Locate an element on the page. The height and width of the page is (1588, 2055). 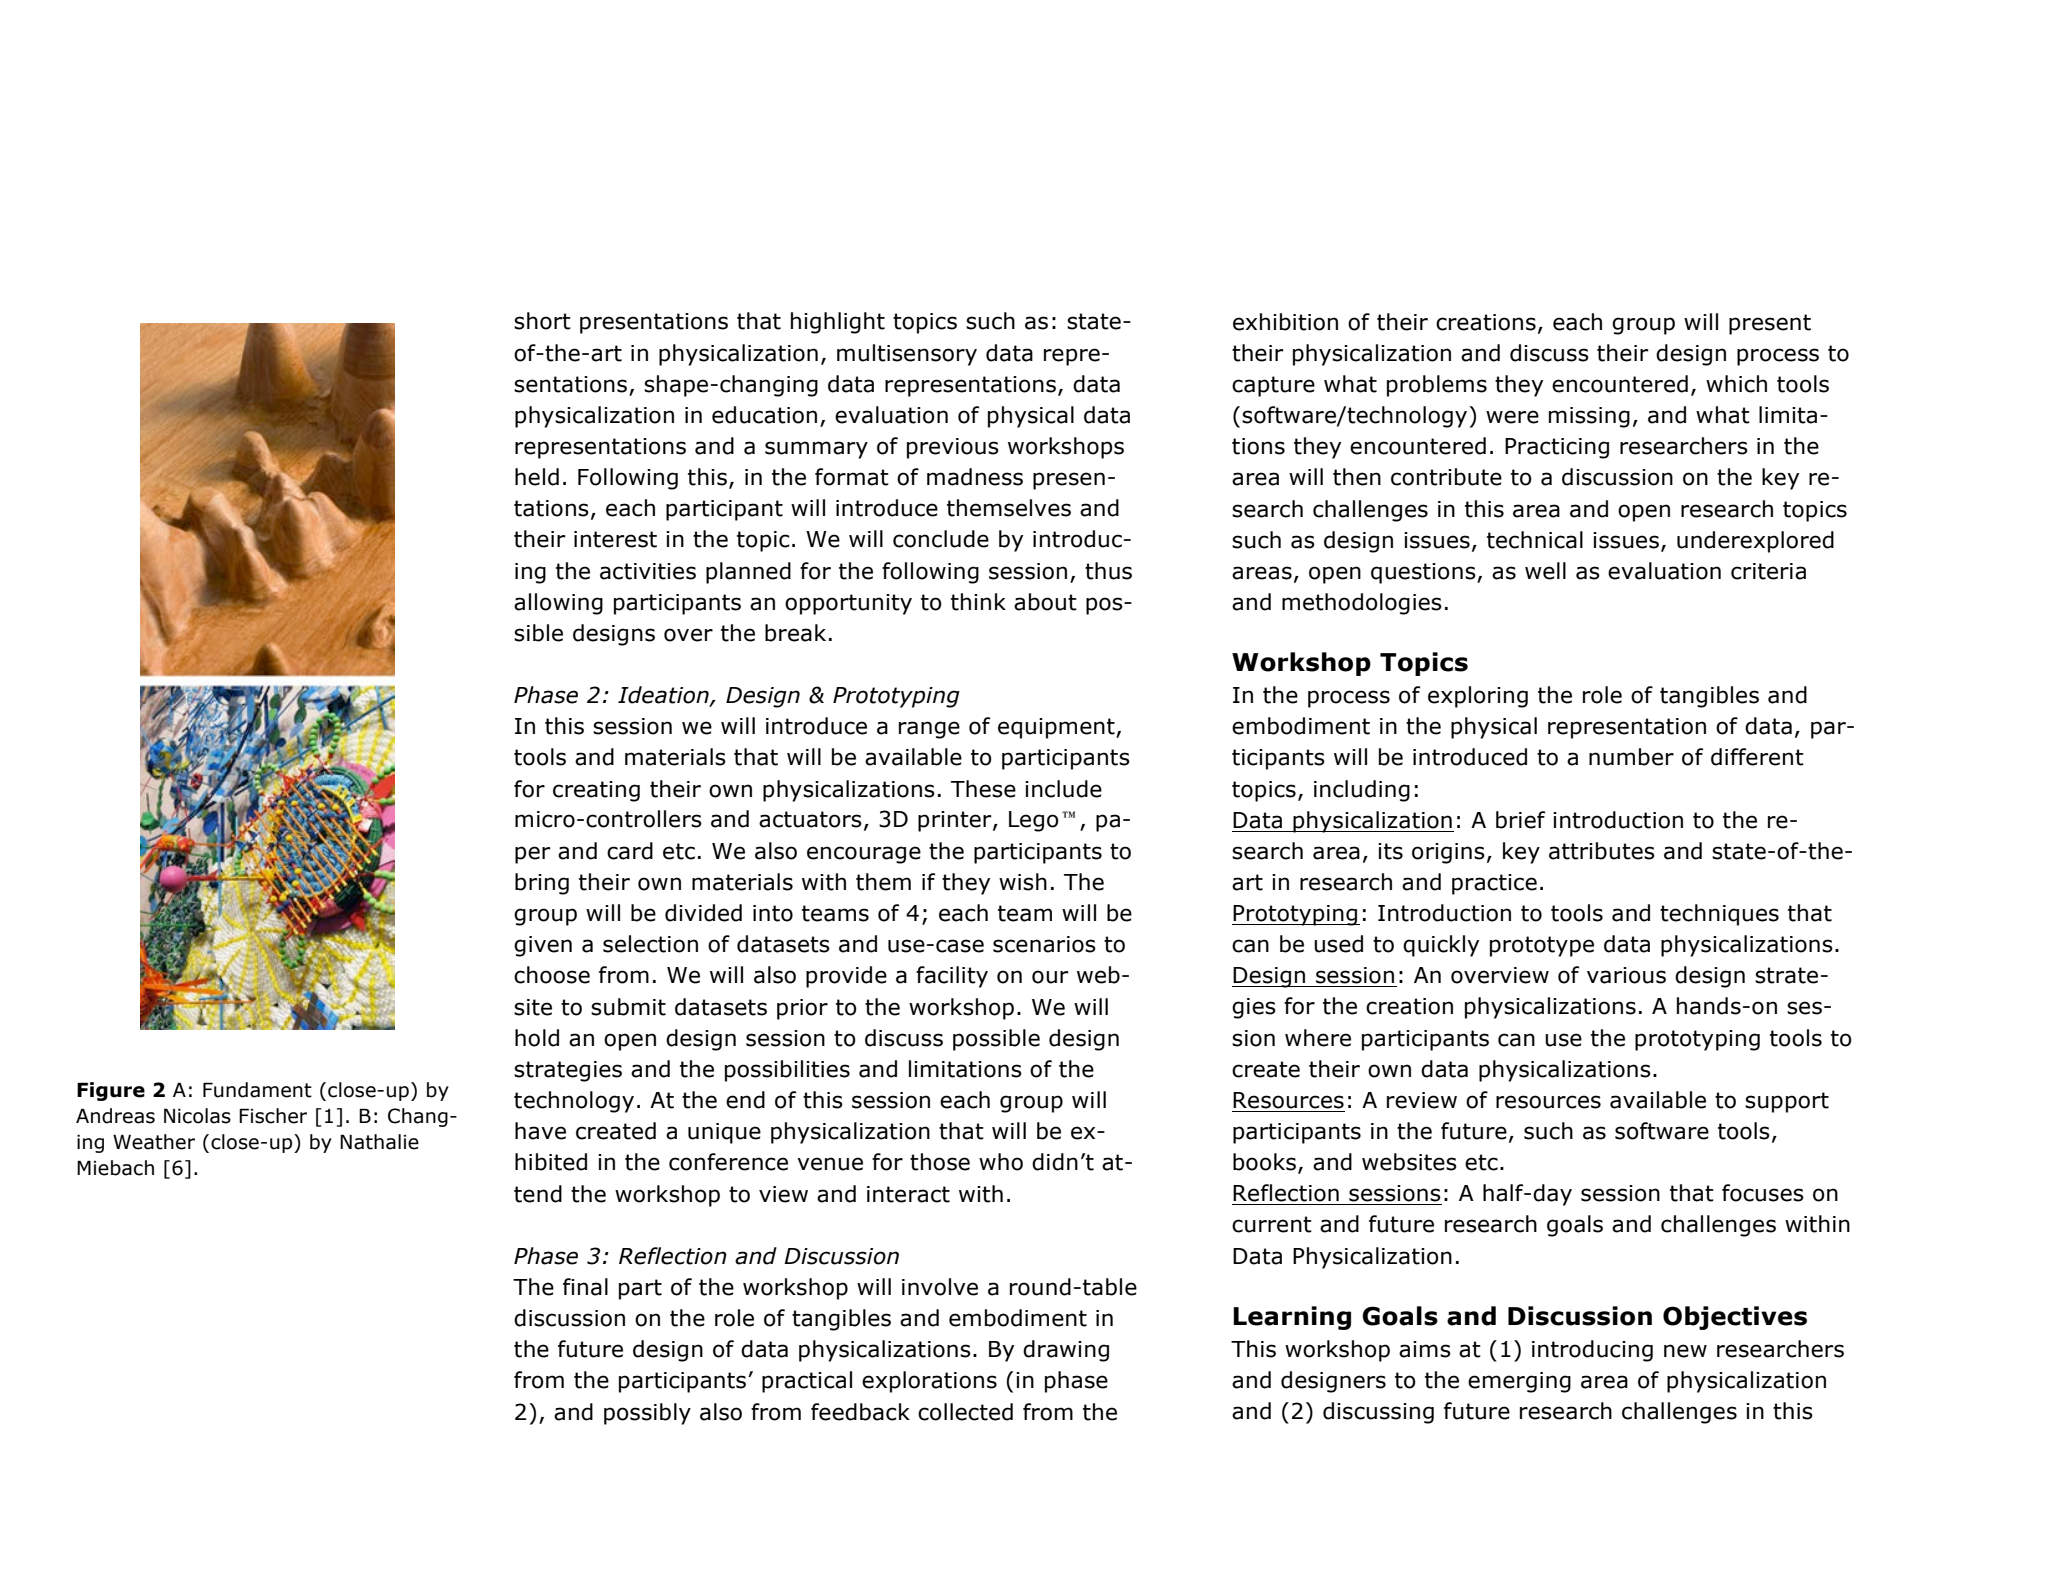
exploring is located at coordinates (1478, 697).
